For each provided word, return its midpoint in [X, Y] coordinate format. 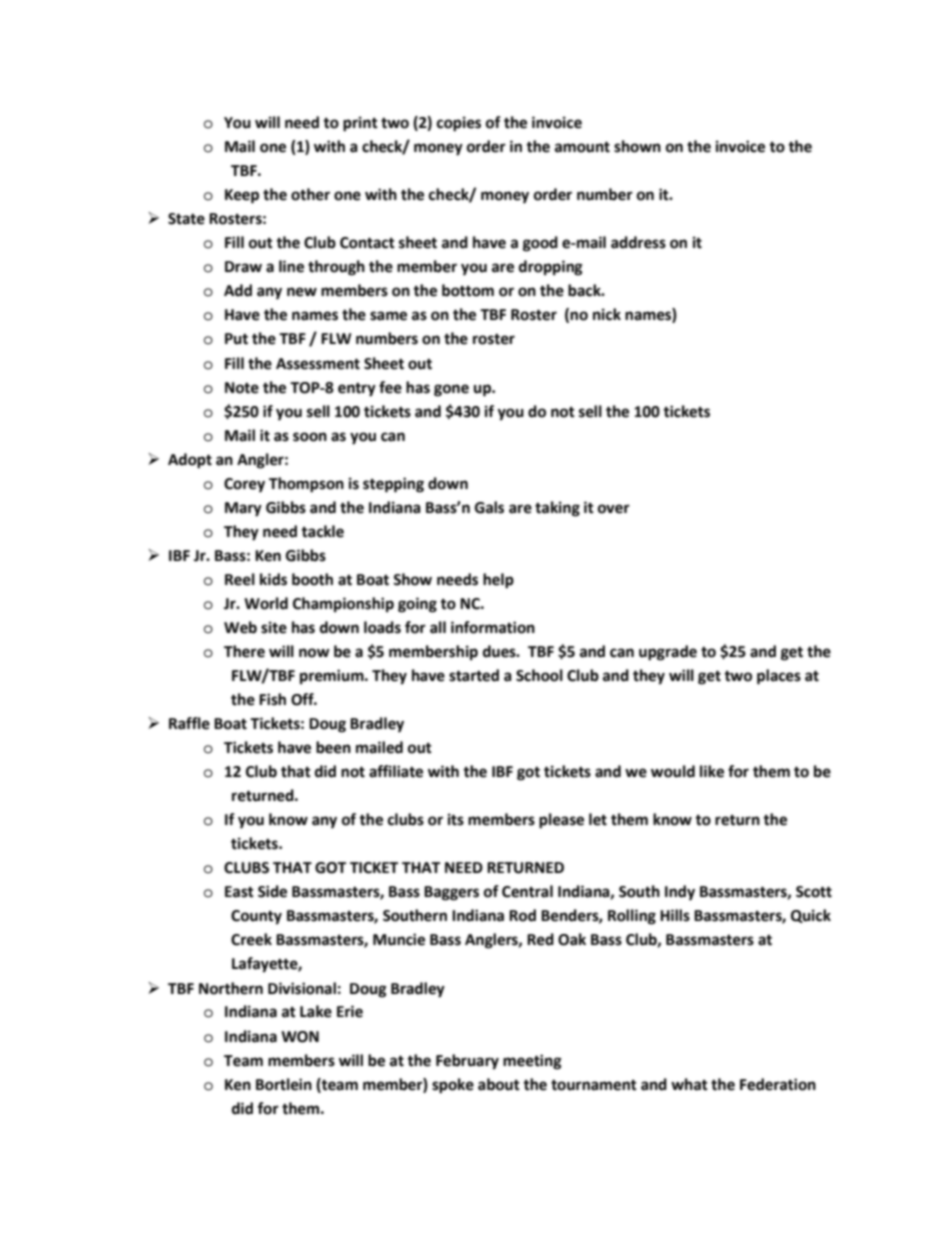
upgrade [668, 653]
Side [272, 891]
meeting [532, 1062]
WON [300, 1037]
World [266, 603]
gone [451, 390]
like [712, 771]
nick [607, 314]
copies [459, 124]
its [456, 819]
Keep [242, 196]
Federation [778, 1084]
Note [242, 388]
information [493, 627]
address [638, 242]
